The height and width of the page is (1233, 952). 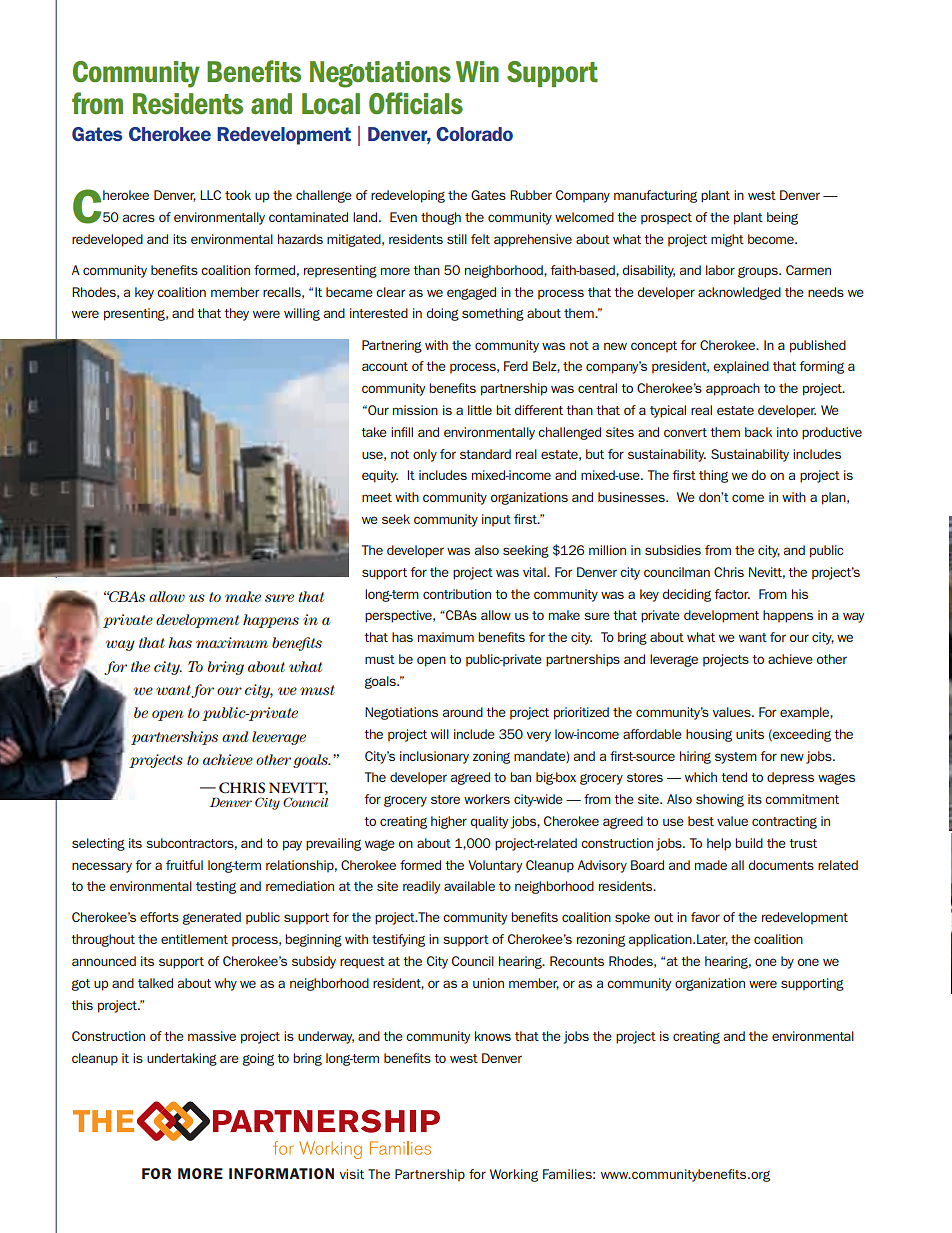 What do you see at coordinates (655, 196) in the page?
I see `manufacturing` at bounding box center [655, 196].
